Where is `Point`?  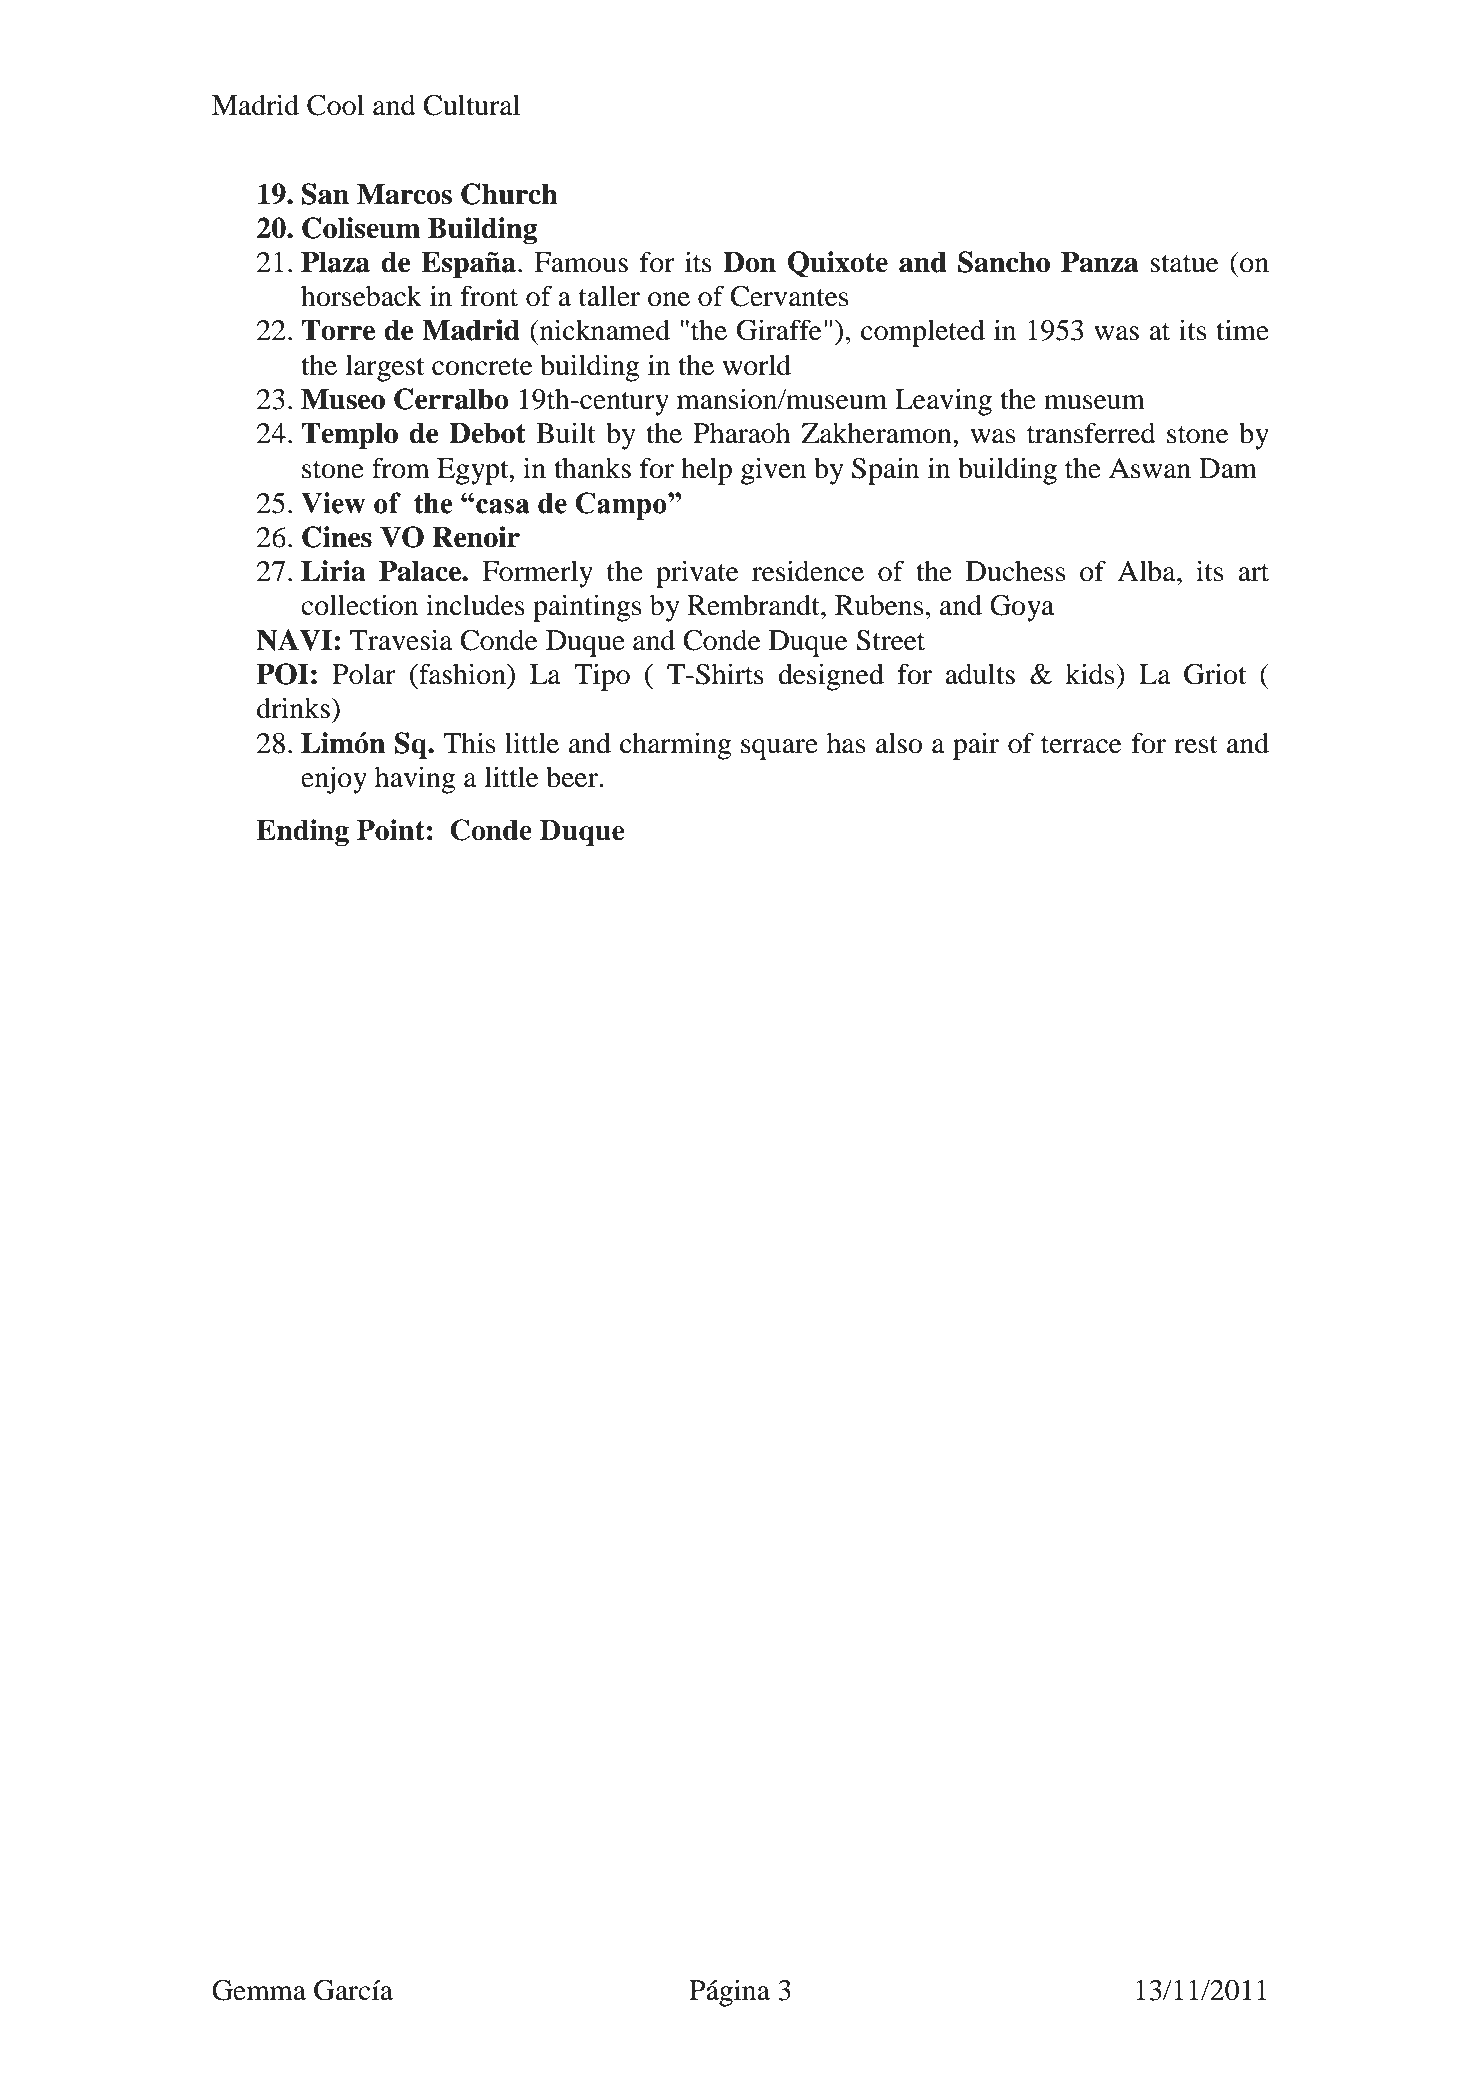 Point is located at coordinates (391, 830).
